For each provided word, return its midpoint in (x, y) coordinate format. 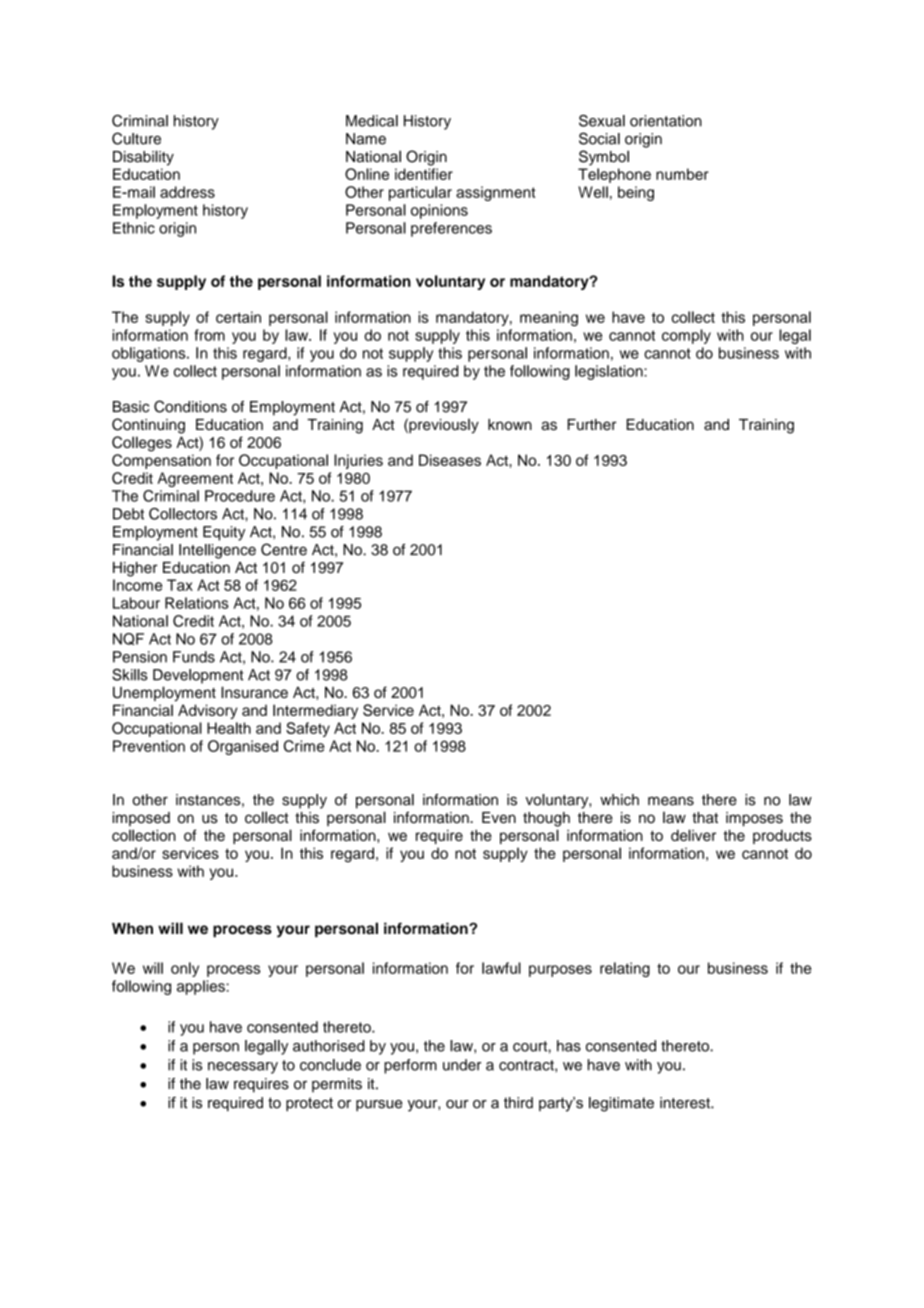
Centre (284, 549)
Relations (197, 603)
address (187, 192)
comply (686, 336)
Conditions (190, 406)
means (671, 801)
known (510, 425)
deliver (693, 835)
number (682, 174)
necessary (243, 1068)
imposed (141, 819)
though (546, 819)
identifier (424, 174)
